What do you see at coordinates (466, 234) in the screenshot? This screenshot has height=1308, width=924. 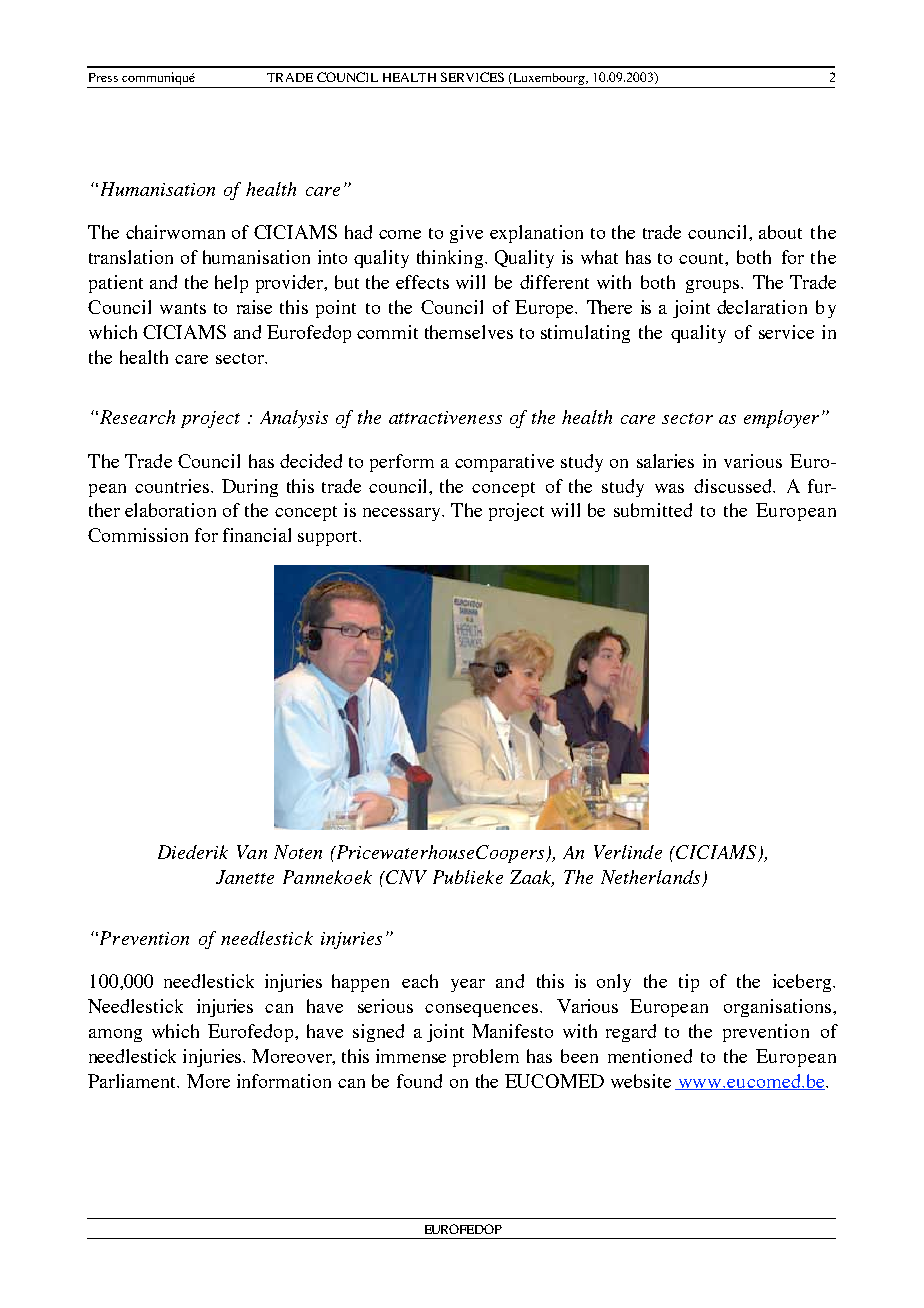 I see `give` at bounding box center [466, 234].
